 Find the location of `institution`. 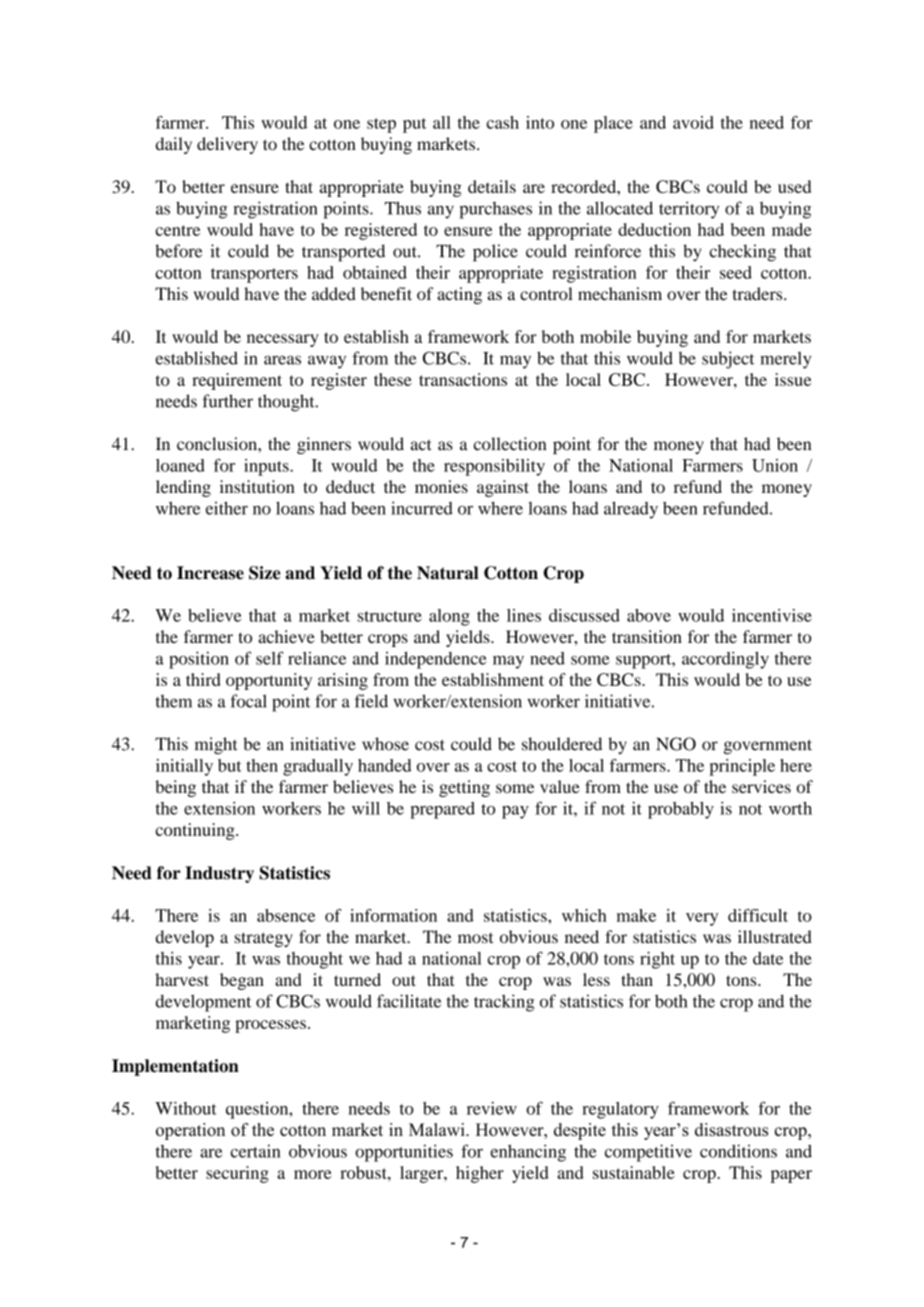

institution is located at coordinates (257, 486).
